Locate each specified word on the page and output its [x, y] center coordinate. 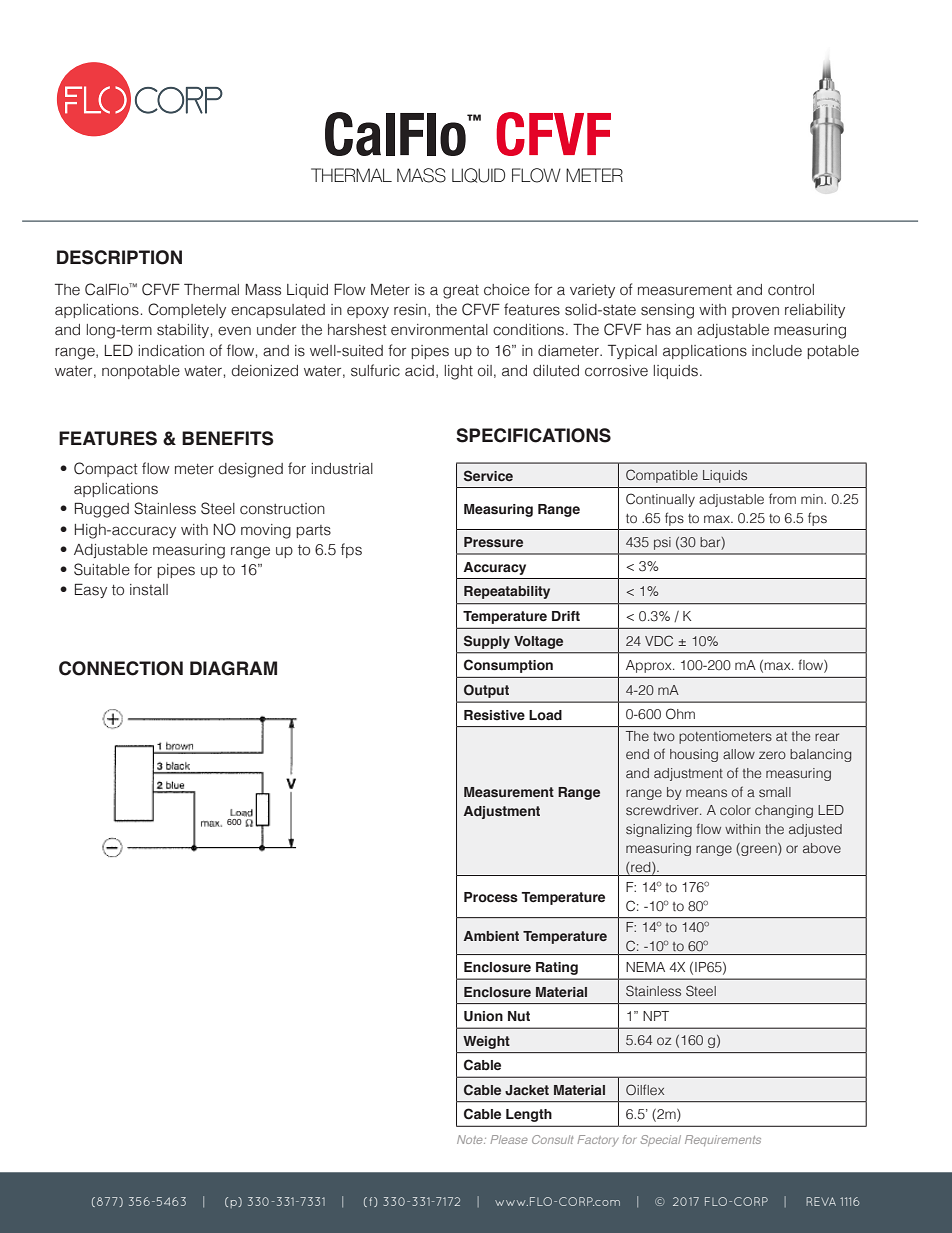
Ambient [491, 936]
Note [471, 1139]
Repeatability [507, 592]
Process [491, 897]
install [149, 590]
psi [662, 543]
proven [755, 312]
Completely [187, 310]
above [822, 848]
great [461, 292]
